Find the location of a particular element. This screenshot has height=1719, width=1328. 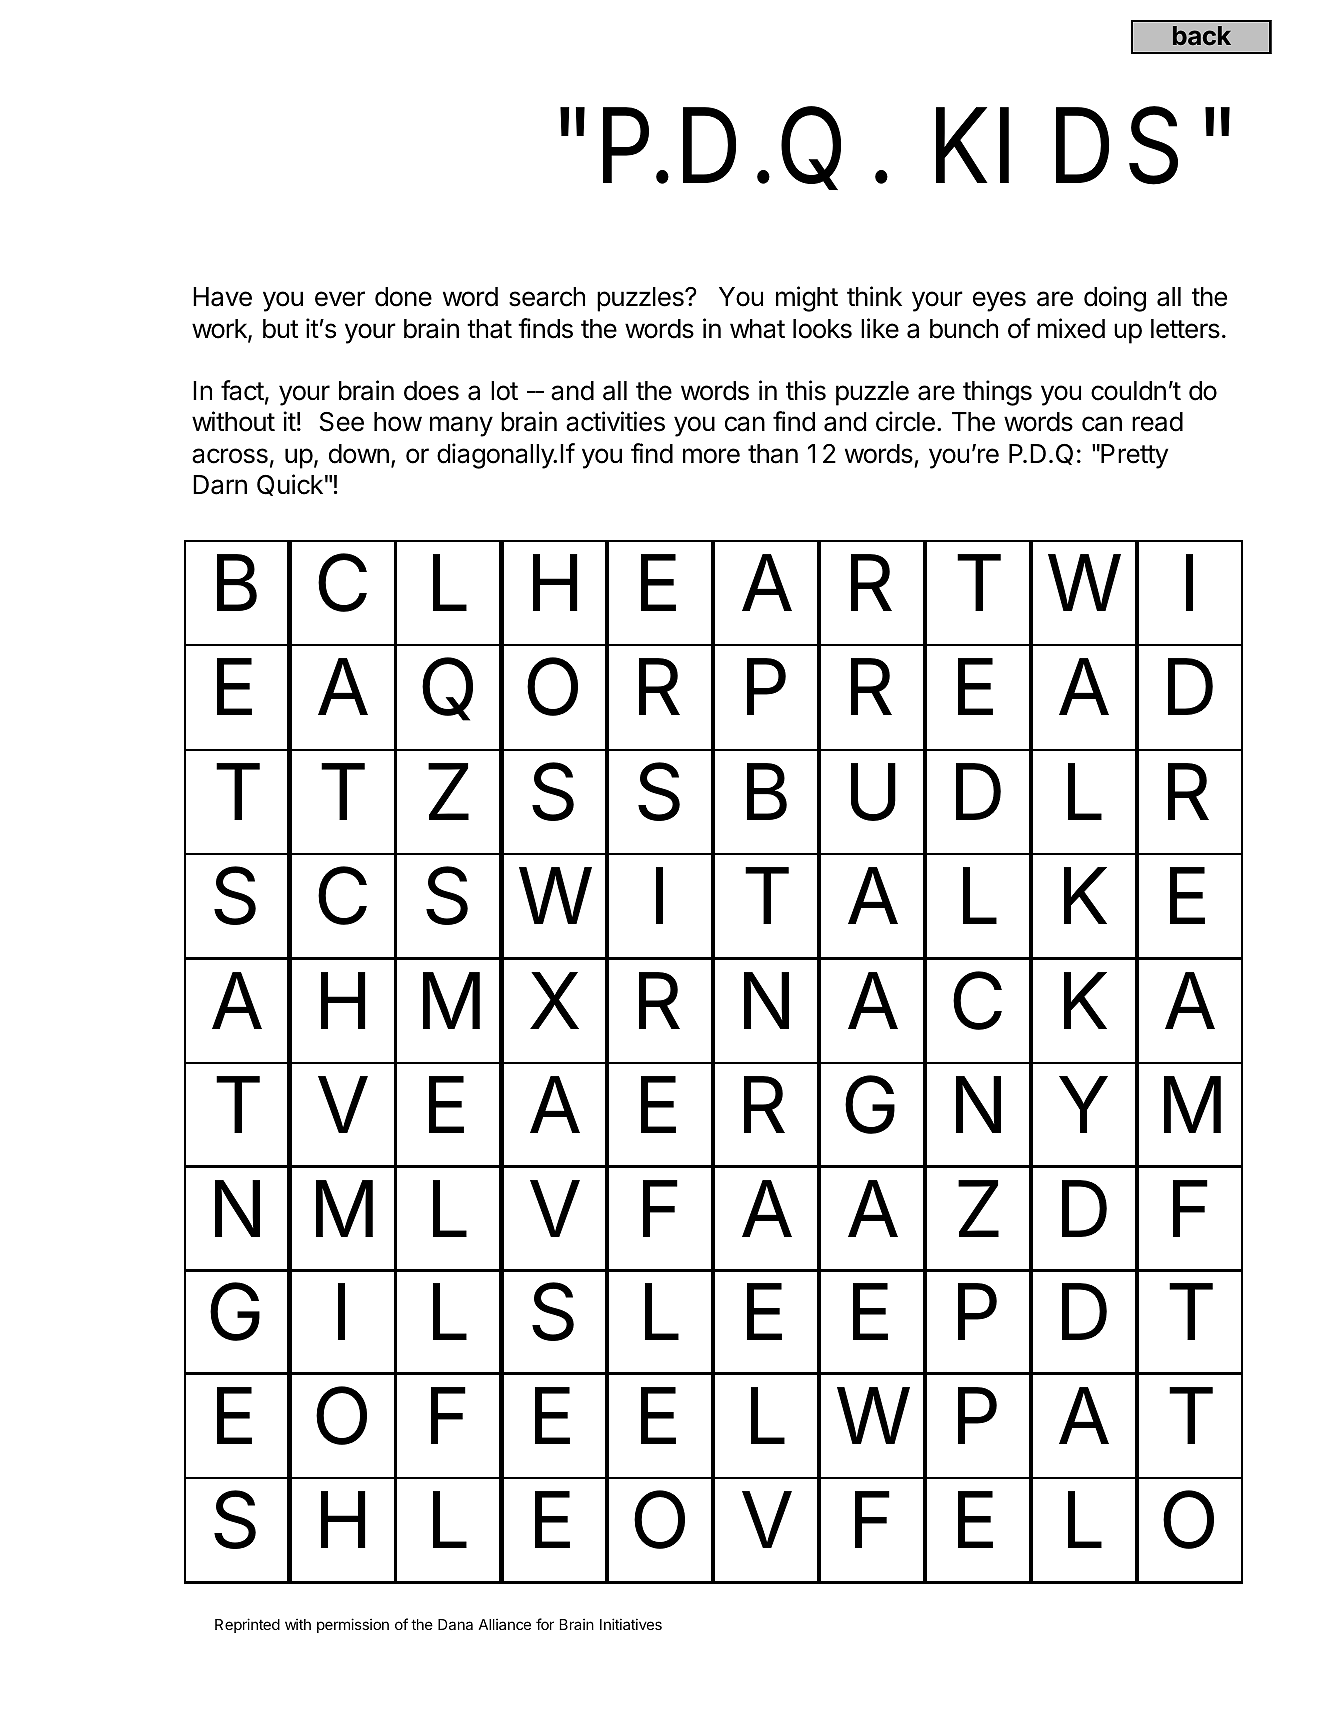

for is located at coordinates (545, 1624).
